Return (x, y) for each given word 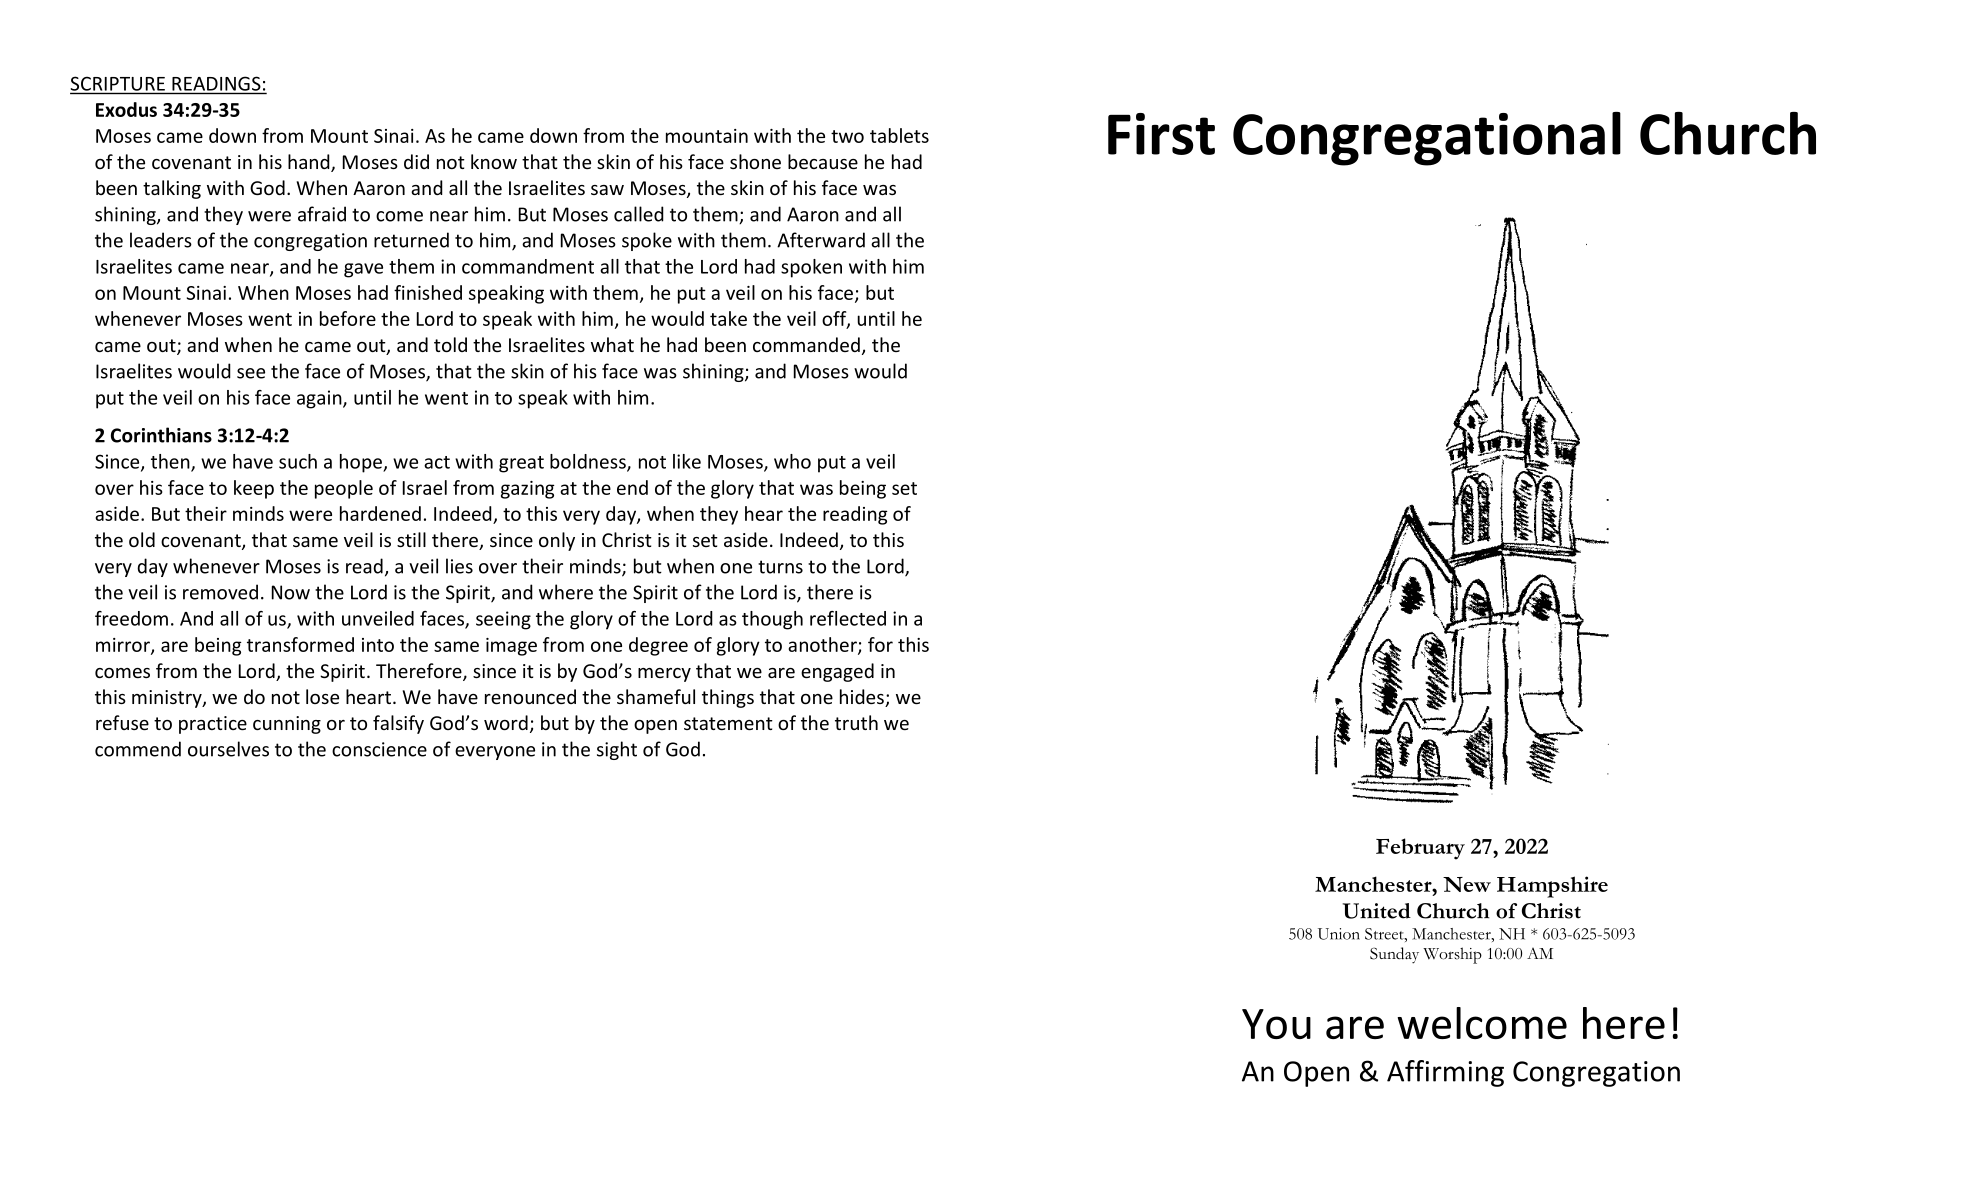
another (823, 645)
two (847, 136)
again (320, 399)
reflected (848, 618)
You (1276, 1024)
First (1161, 134)
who (792, 461)
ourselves (228, 749)
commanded (806, 344)
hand (310, 163)
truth (856, 722)
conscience (379, 749)
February (1420, 849)
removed (220, 592)
